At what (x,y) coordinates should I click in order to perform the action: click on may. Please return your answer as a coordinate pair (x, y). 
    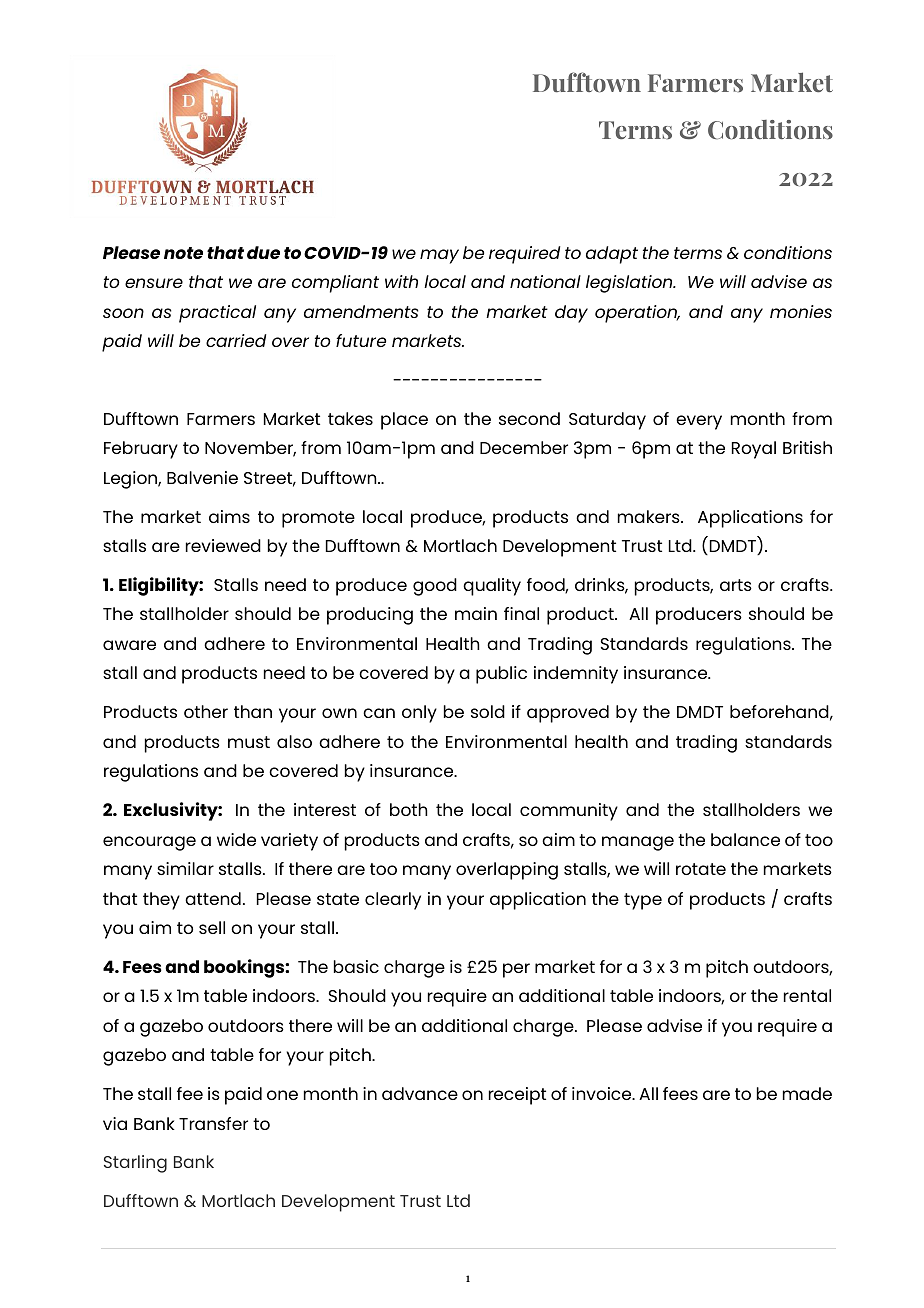
    Looking at the image, I should click on (439, 256).
